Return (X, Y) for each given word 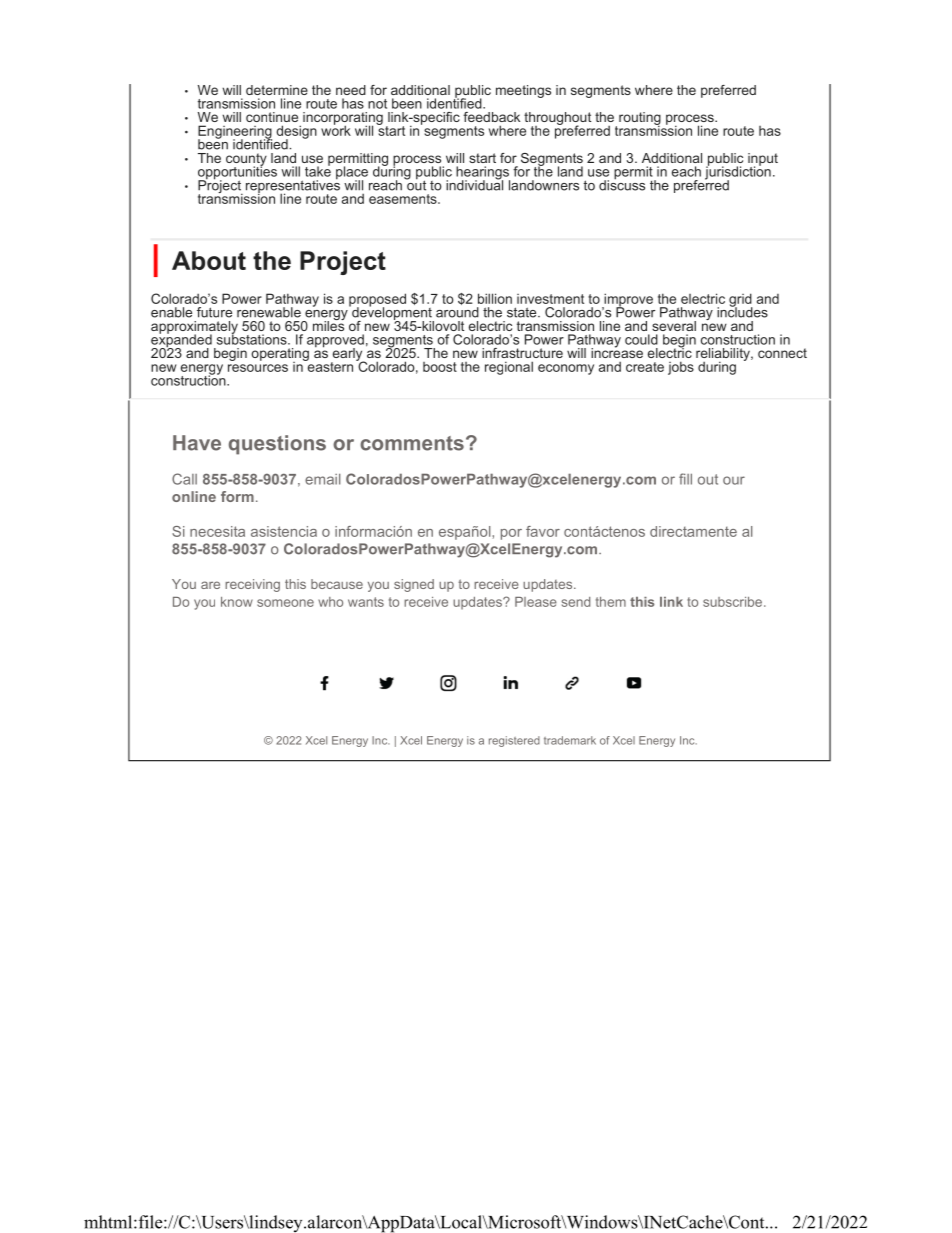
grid (741, 301)
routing (640, 119)
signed (414, 585)
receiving (252, 585)
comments (412, 443)
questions (277, 445)
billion (495, 298)
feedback (491, 117)
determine (277, 90)
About (209, 260)
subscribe (734, 602)
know (237, 602)
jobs (681, 368)
